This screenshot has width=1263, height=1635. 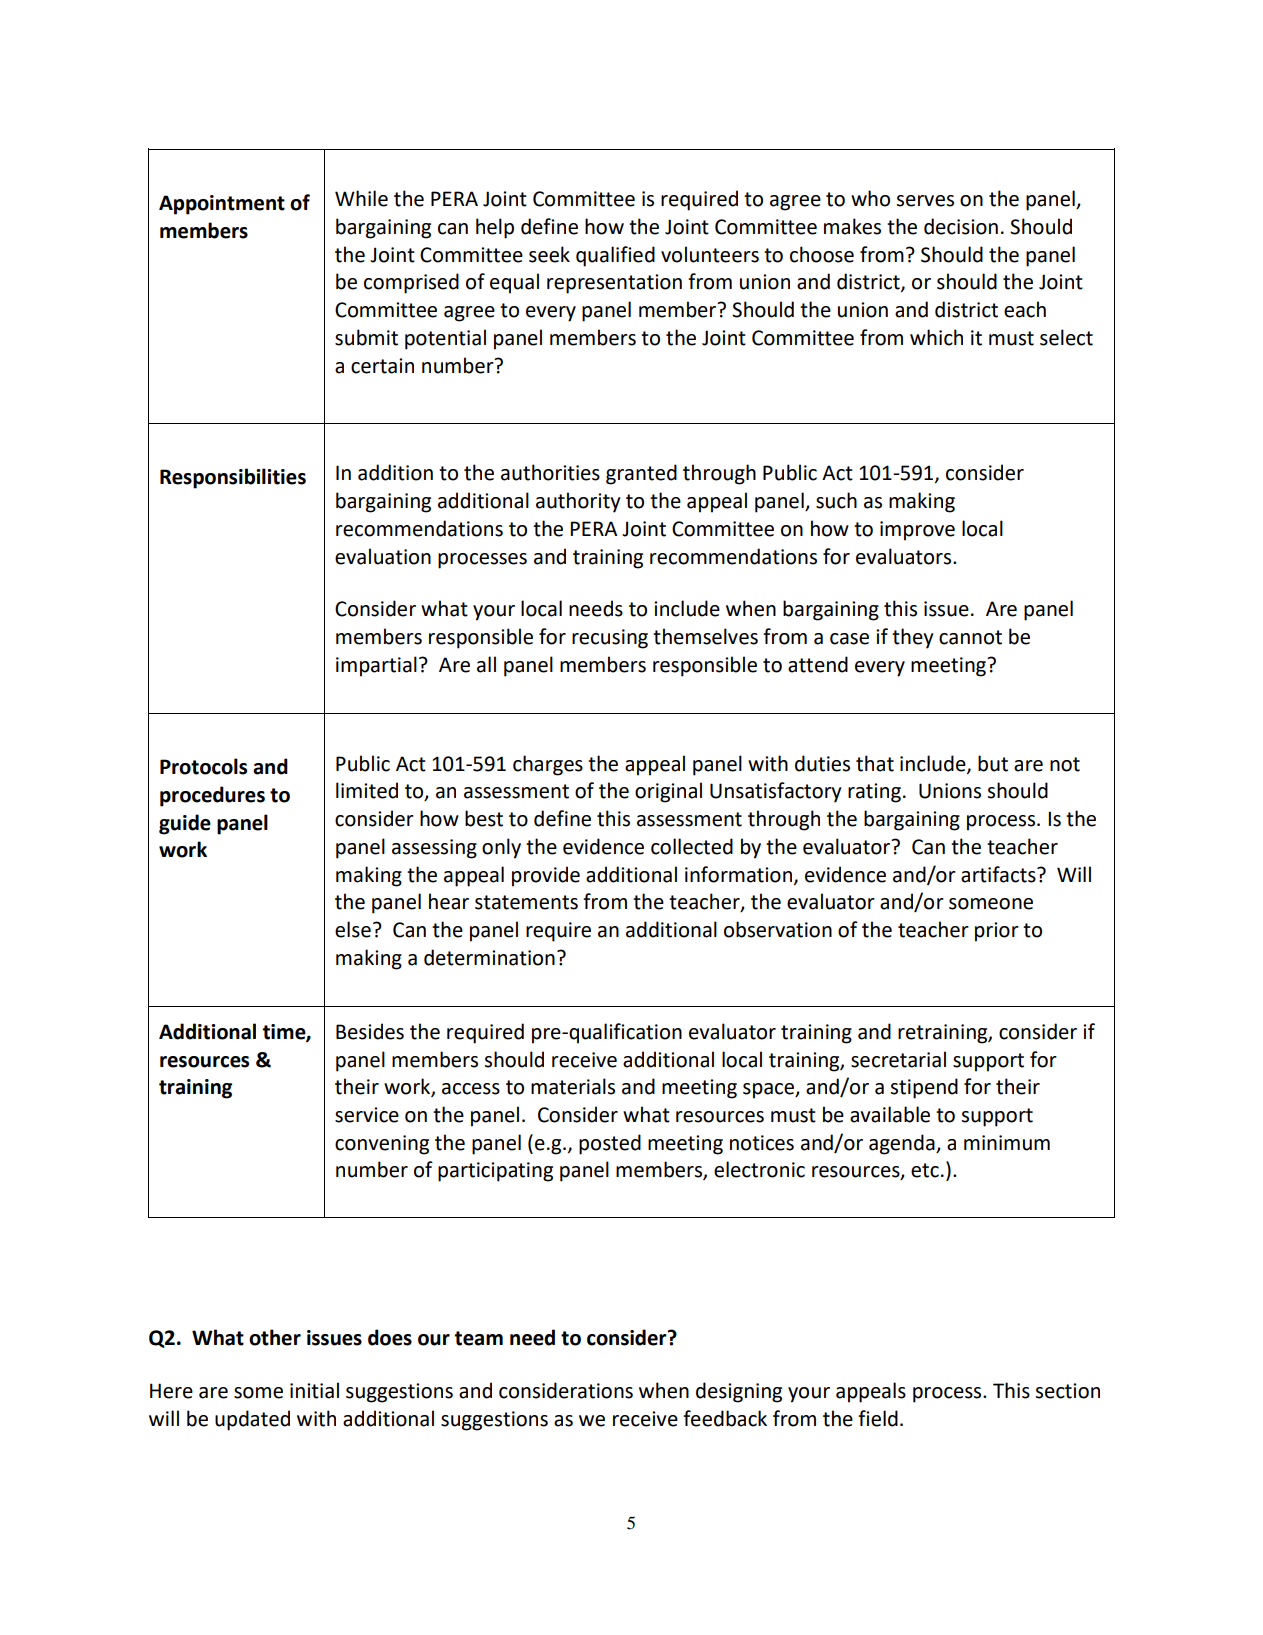 I want to click on Appointment, so click(x=222, y=205).
